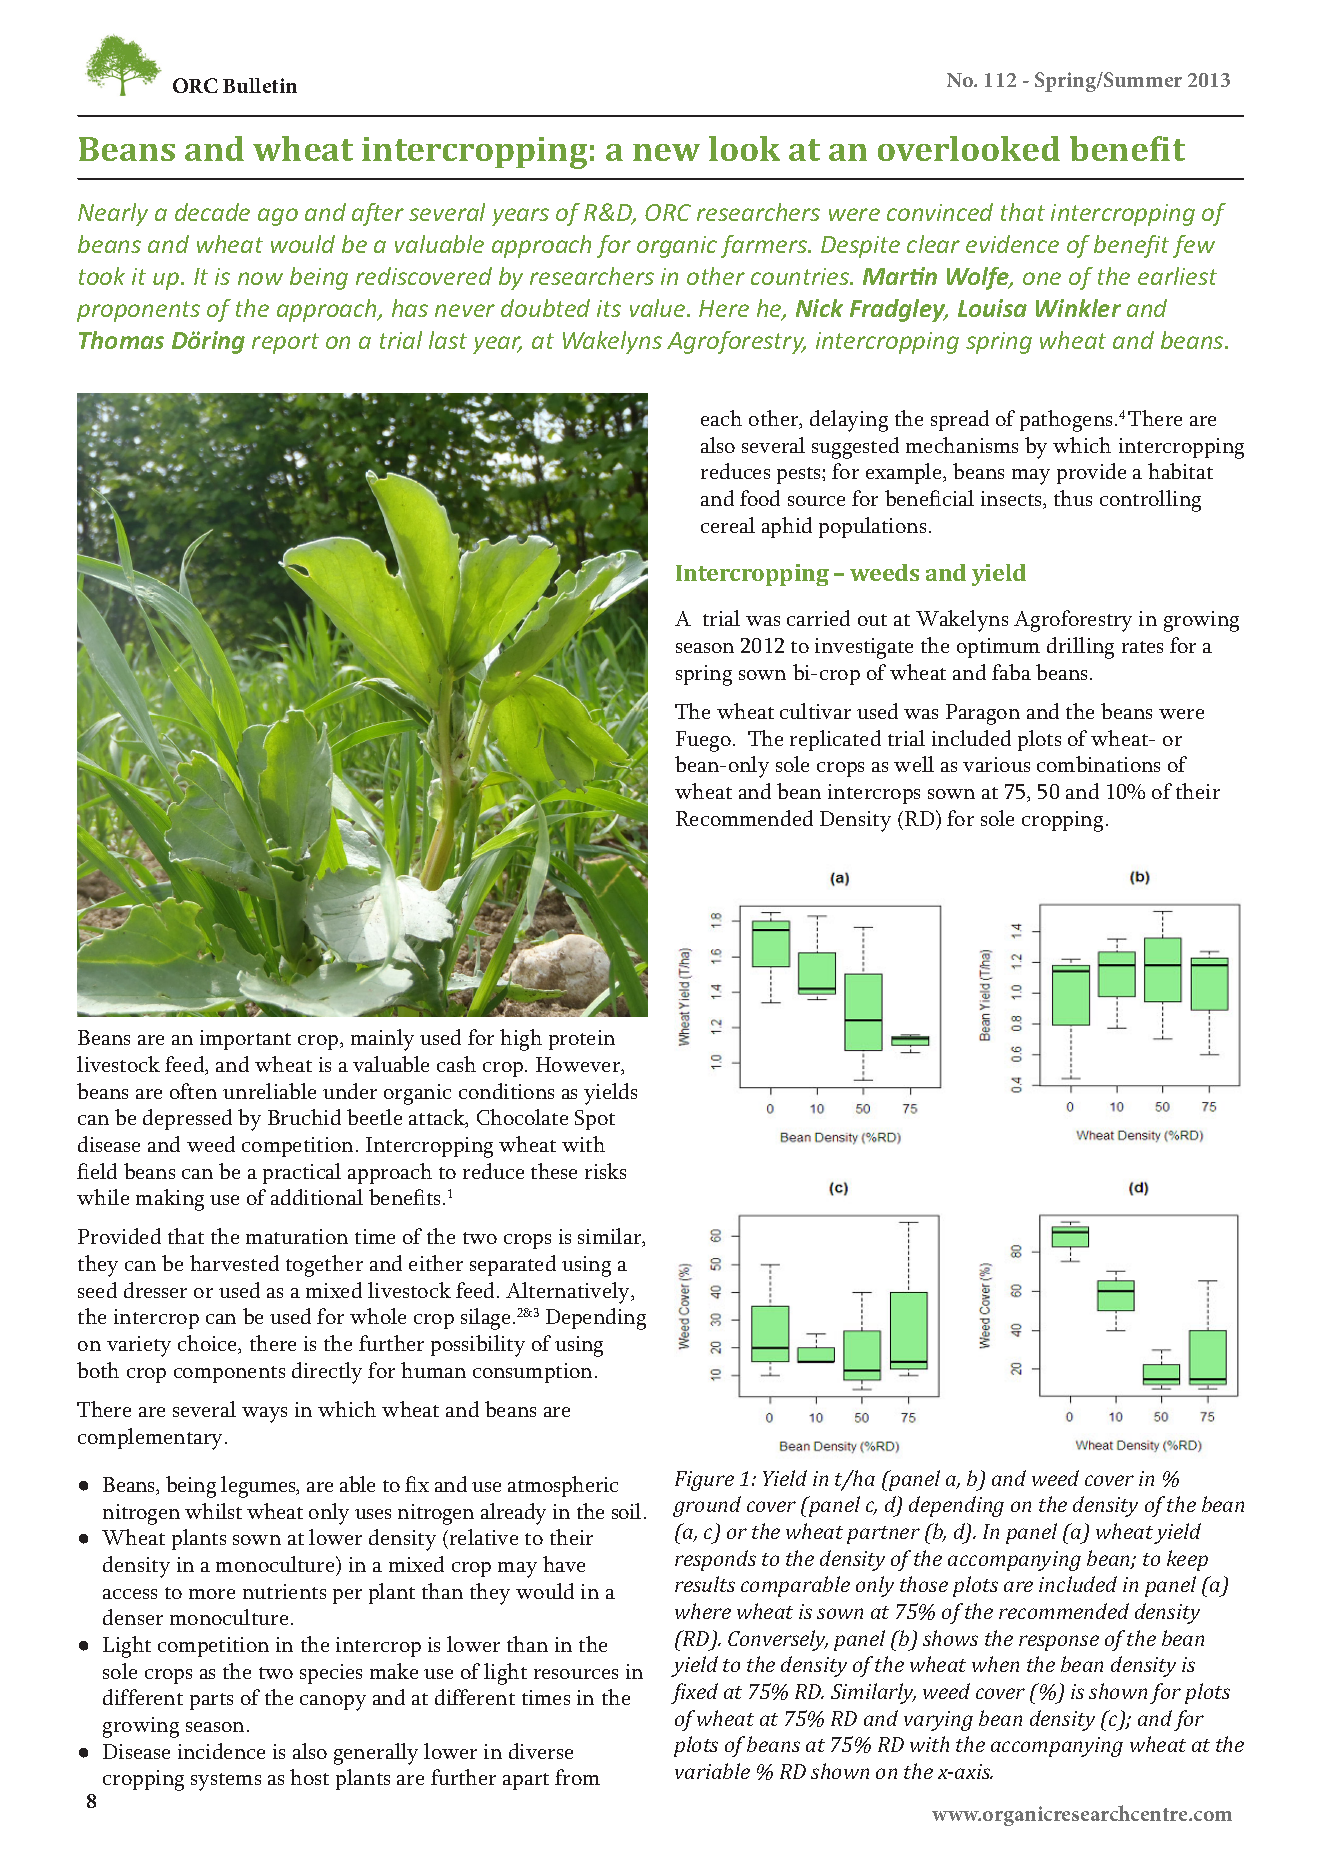 This screenshot has height=1870, width=1322. Describe the element at coordinates (569, 1293) in the screenshot. I see `Alternatively` at that location.
